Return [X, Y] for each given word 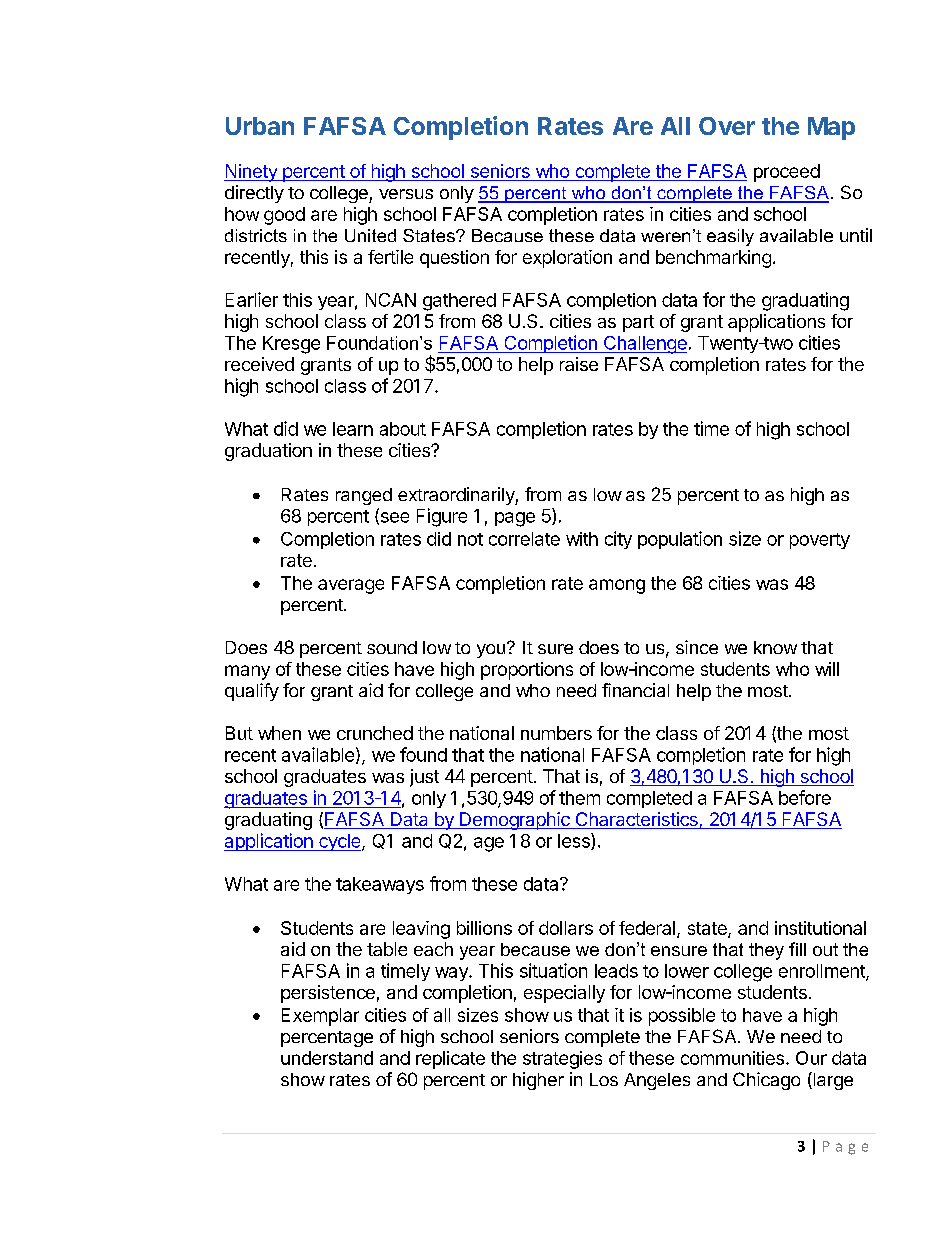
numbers [556, 733]
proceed [787, 173]
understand [327, 1058]
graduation [268, 452]
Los [604, 1079]
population [680, 540]
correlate [524, 539]
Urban [260, 126]
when [279, 733]
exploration [567, 259]
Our [811, 1058]
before [805, 797]
